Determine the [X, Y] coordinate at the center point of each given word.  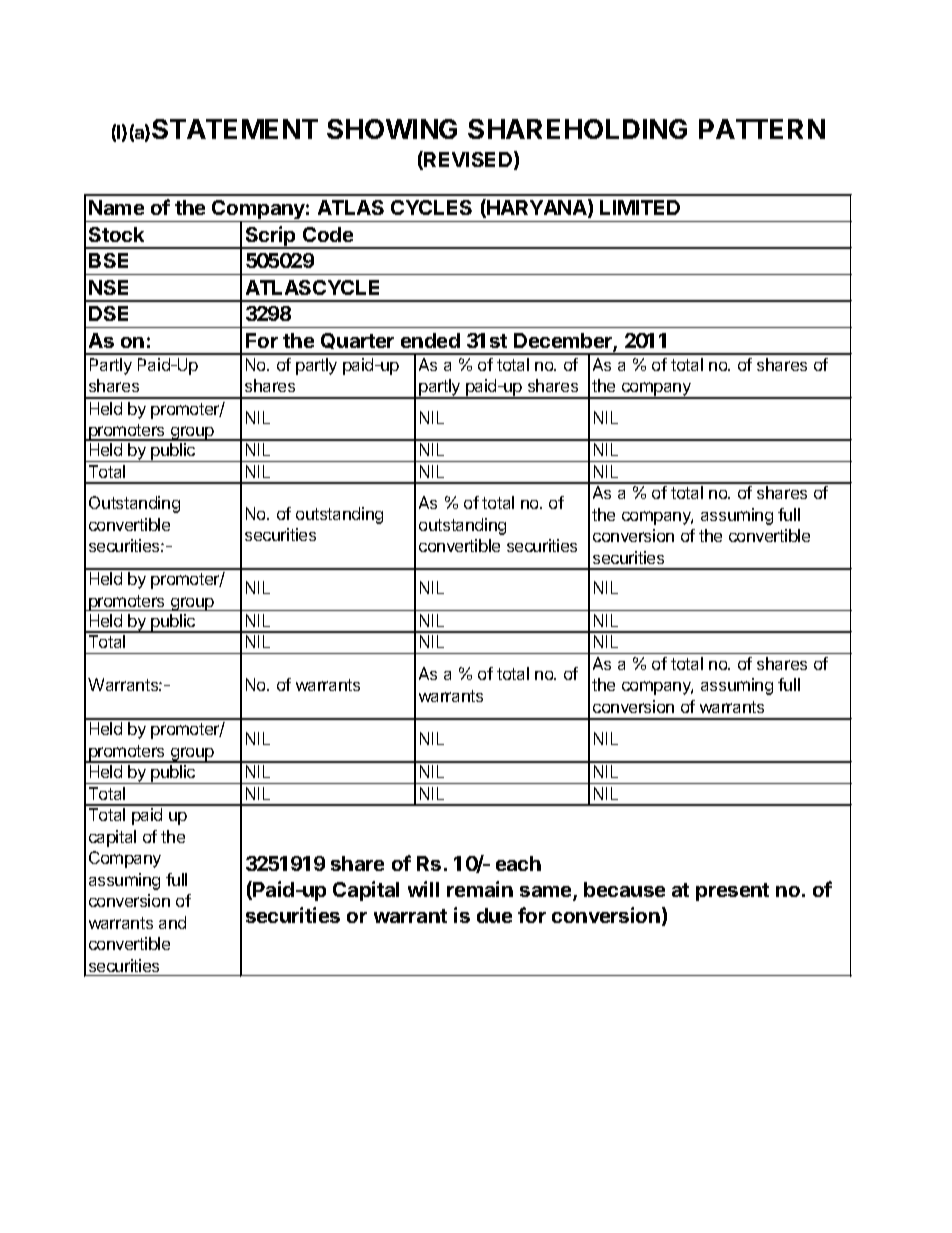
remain [480, 889]
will [423, 889]
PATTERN [762, 129]
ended [430, 340]
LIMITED [640, 207]
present [732, 892]
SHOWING [392, 129]
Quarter [357, 341]
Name [116, 207]
